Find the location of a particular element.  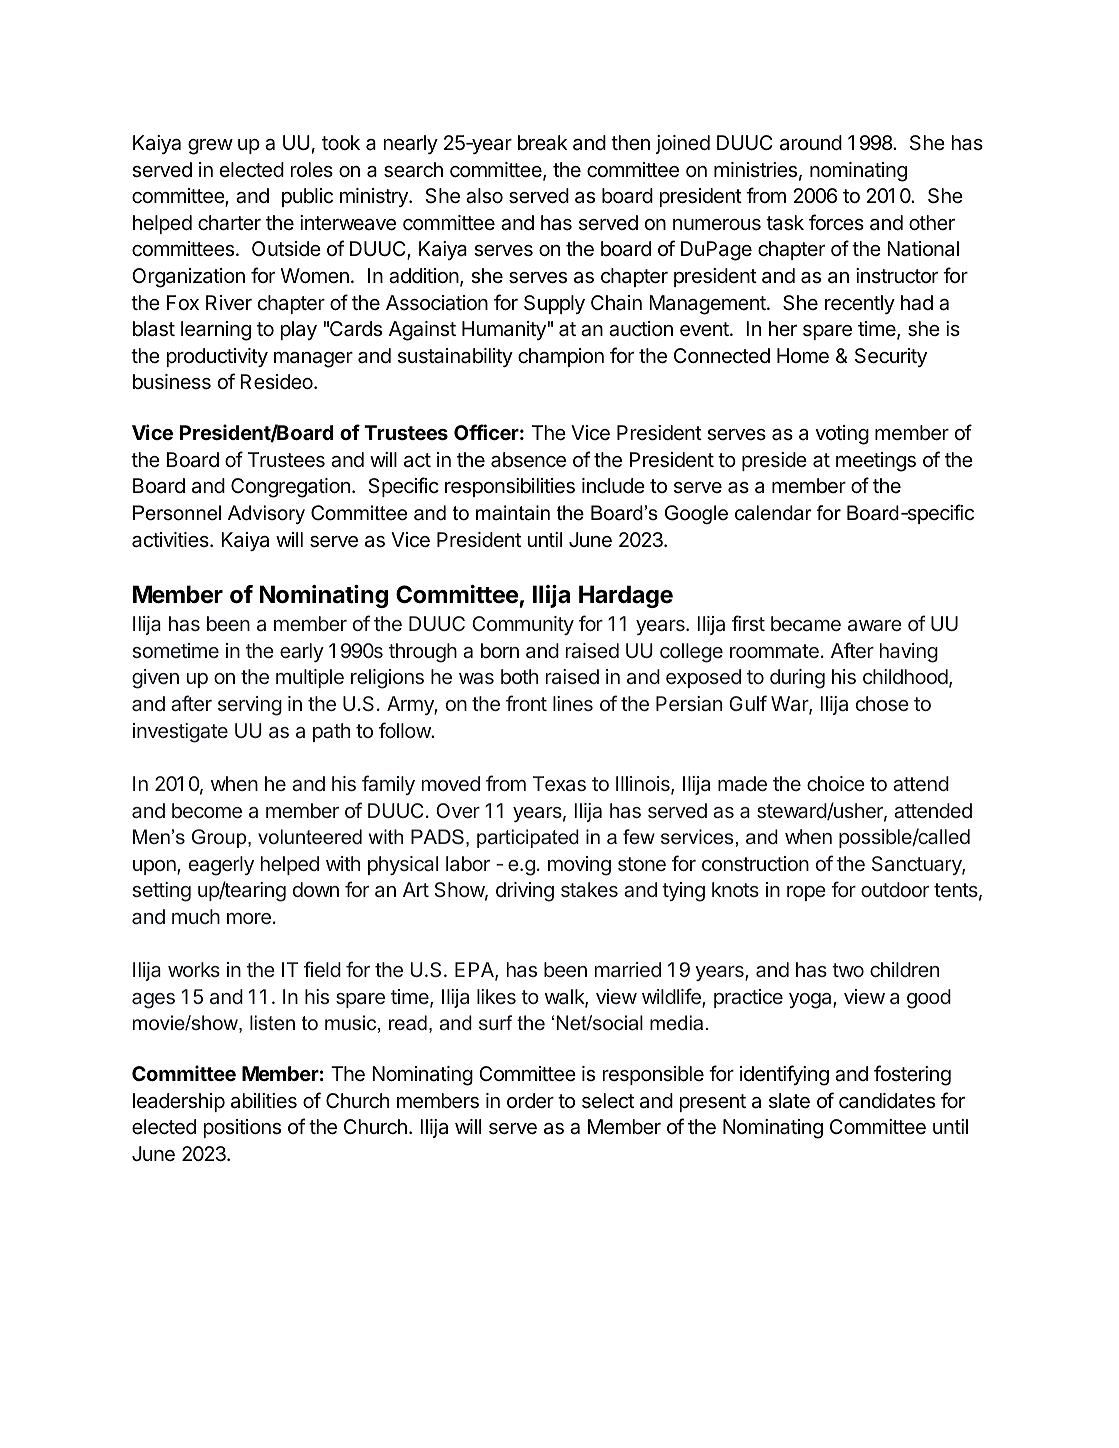

break is located at coordinates (542, 143).
